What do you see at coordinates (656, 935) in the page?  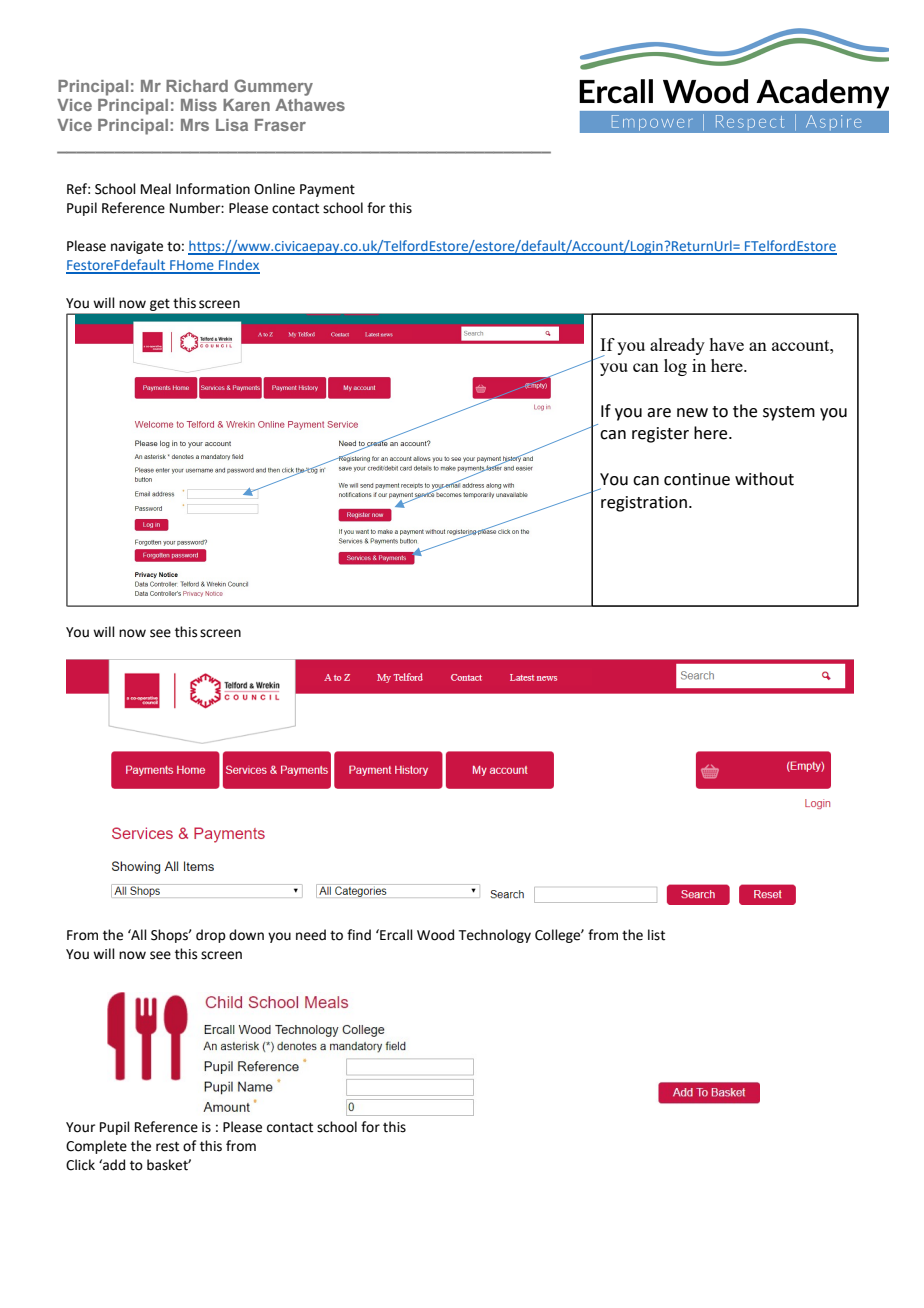 I see `list` at bounding box center [656, 935].
